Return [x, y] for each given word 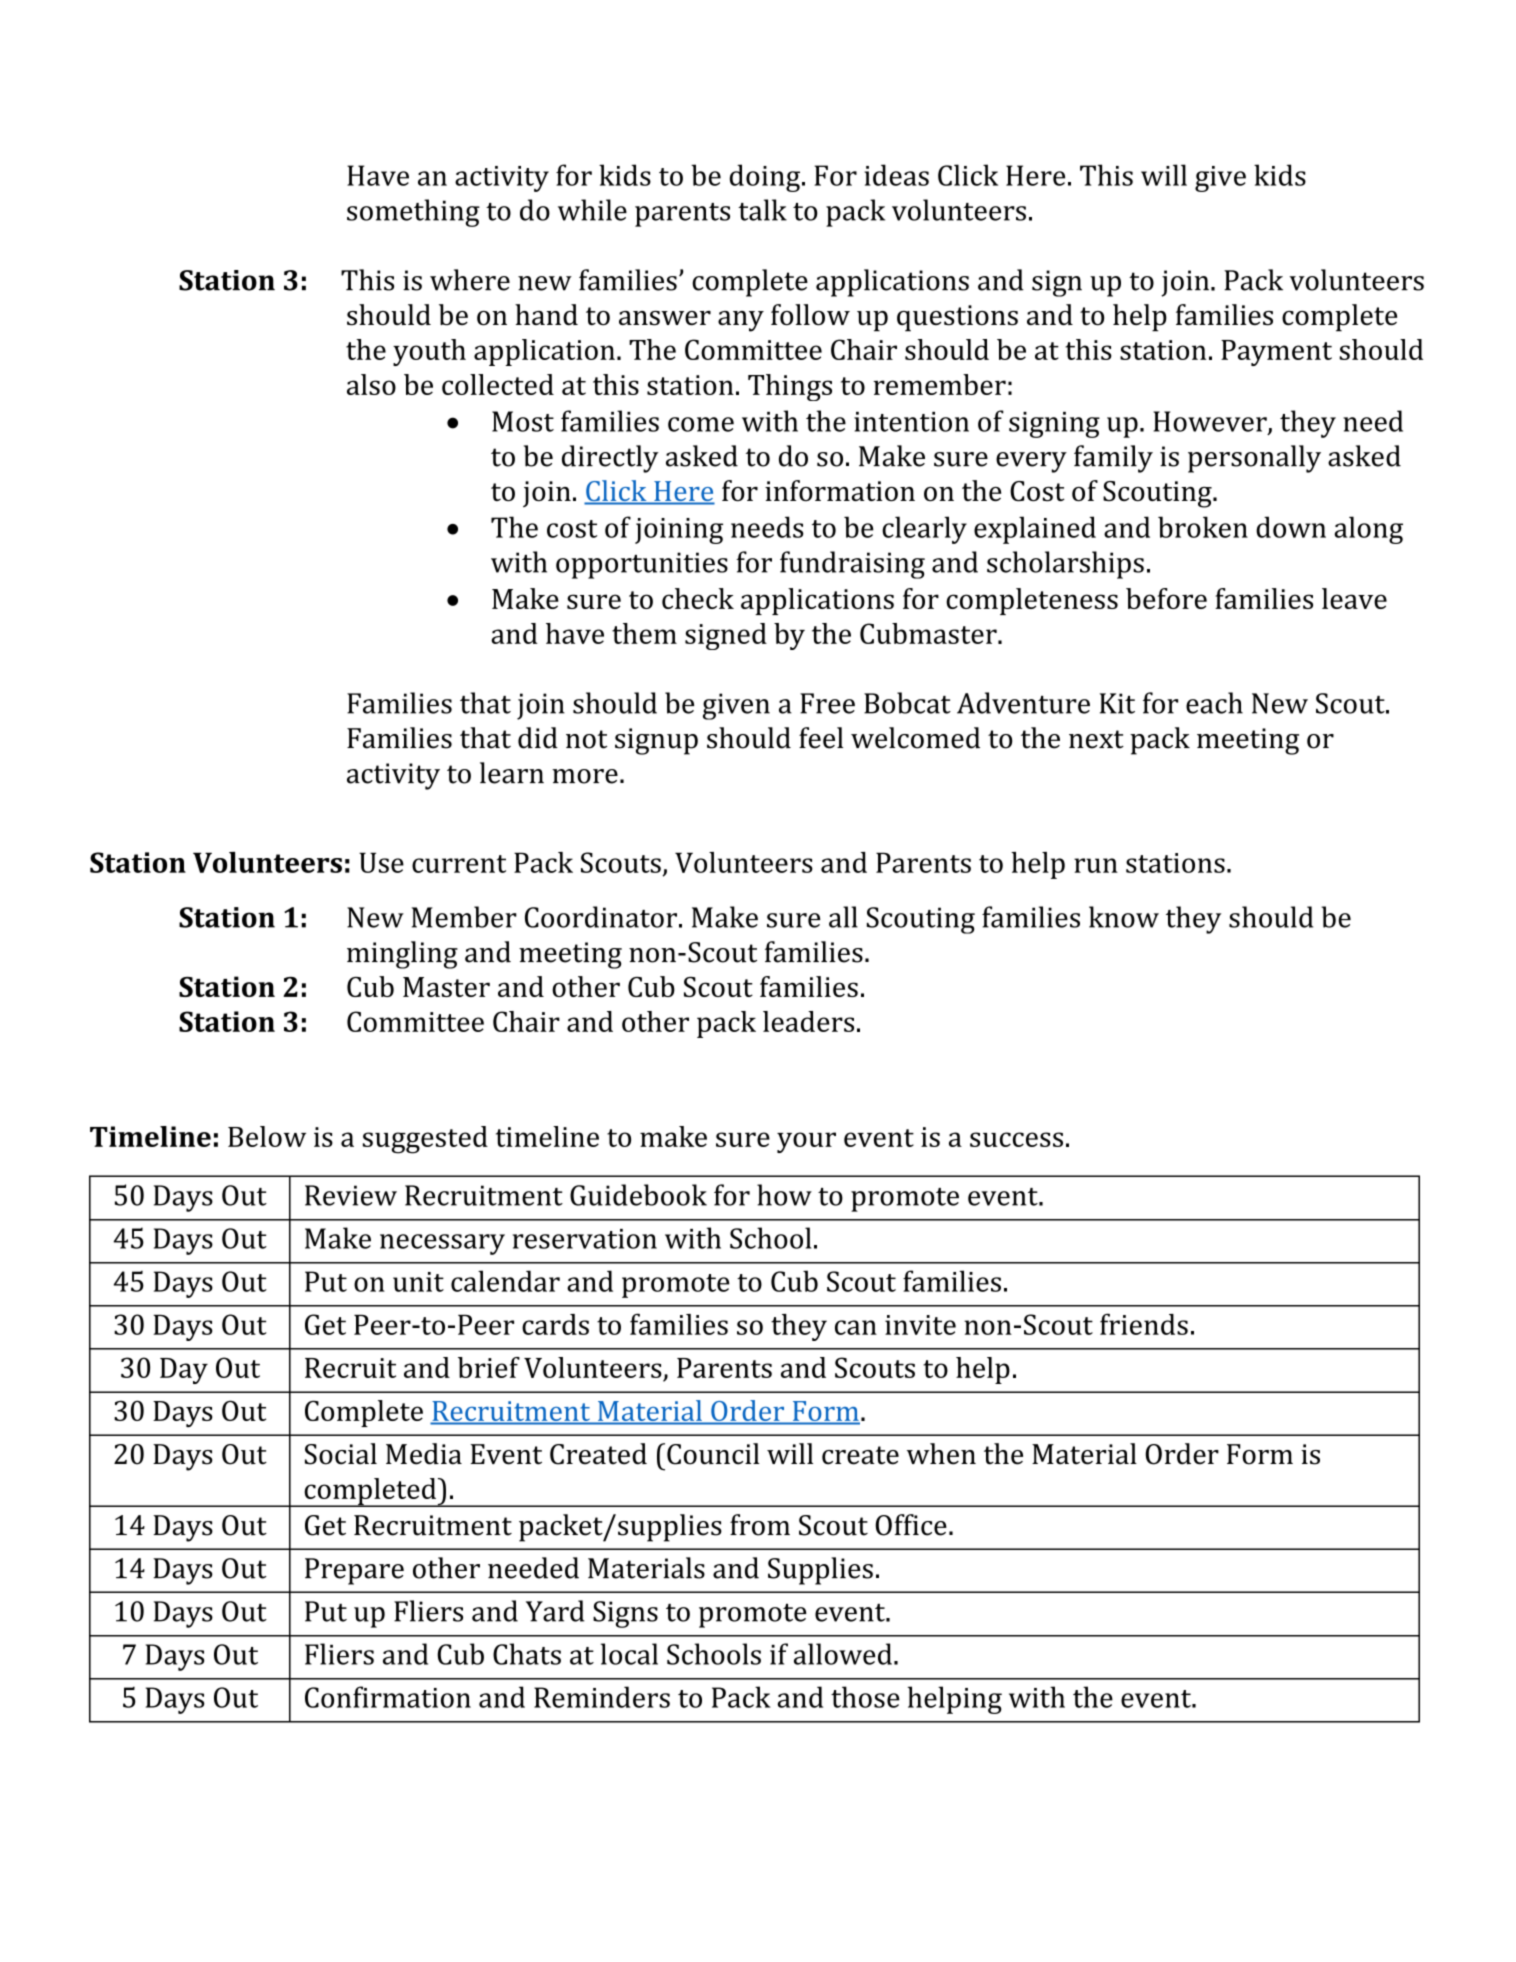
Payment [1276, 353]
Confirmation [388, 1697]
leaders [808, 1021]
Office [911, 1525]
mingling [402, 955]
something [413, 213]
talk [762, 210]
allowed [843, 1654]
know [1124, 917]
